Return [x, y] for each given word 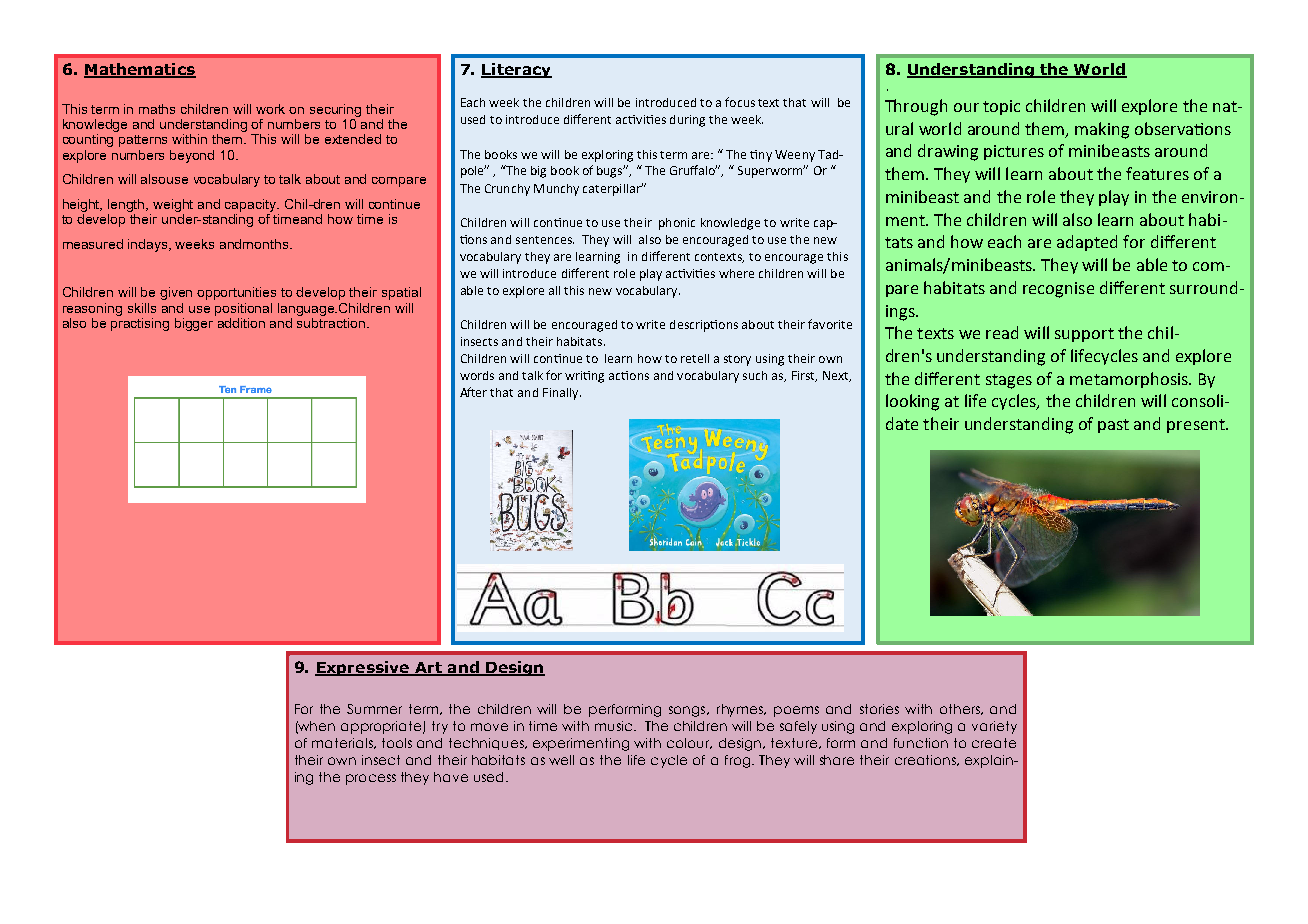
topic [1001, 107]
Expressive [363, 668]
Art [428, 669]
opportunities [236, 293]
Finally [562, 394]
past [1113, 426]
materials [343, 743]
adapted [1087, 243]
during [687, 121]
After [473, 392]
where [736, 273]
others [961, 709]
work [270, 109]
